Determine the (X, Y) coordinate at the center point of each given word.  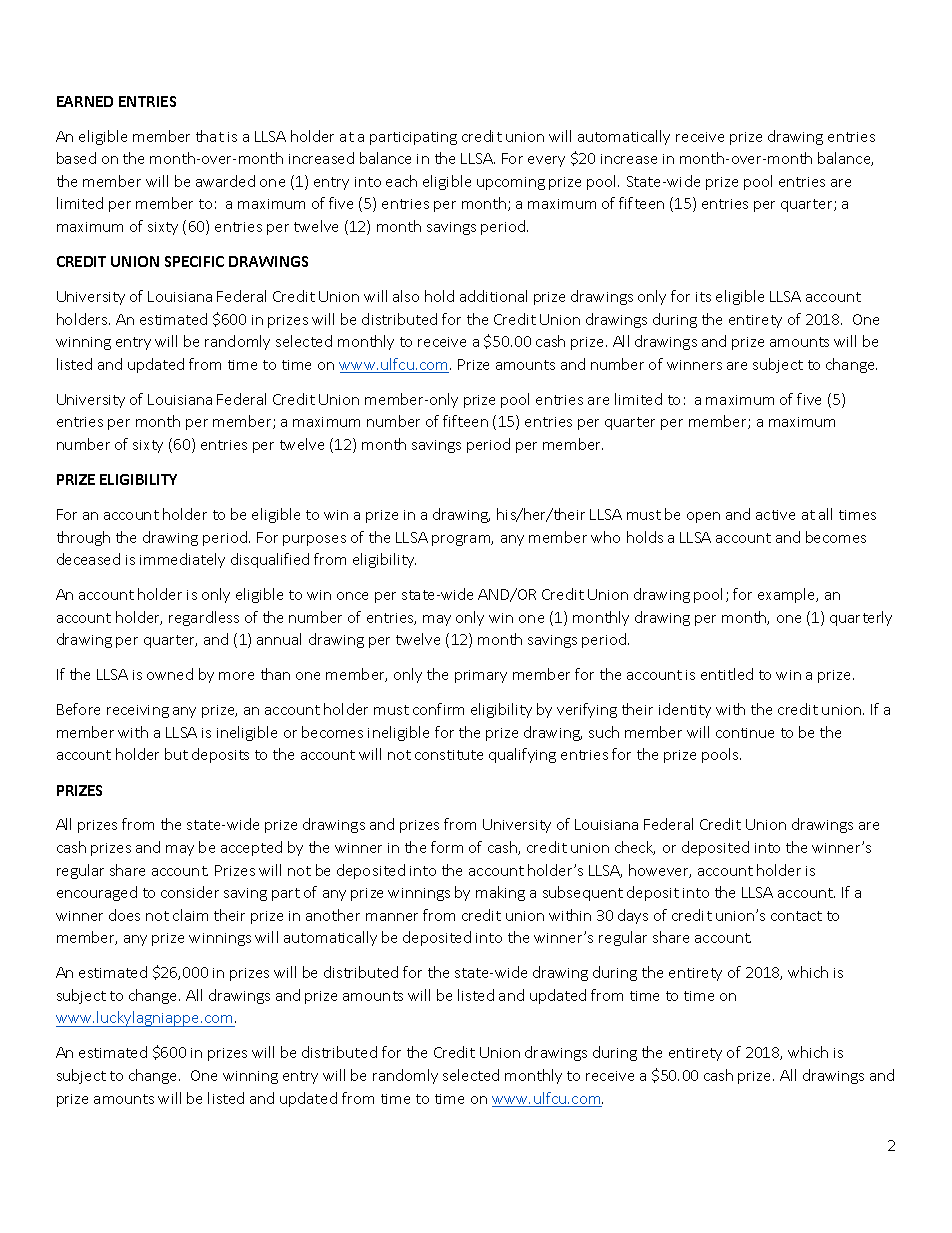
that (210, 136)
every (546, 161)
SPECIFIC (194, 261)
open (703, 517)
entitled (727, 674)
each (401, 181)
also (406, 296)
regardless (204, 618)
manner (392, 917)
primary (481, 676)
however (660, 871)
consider (190, 892)
